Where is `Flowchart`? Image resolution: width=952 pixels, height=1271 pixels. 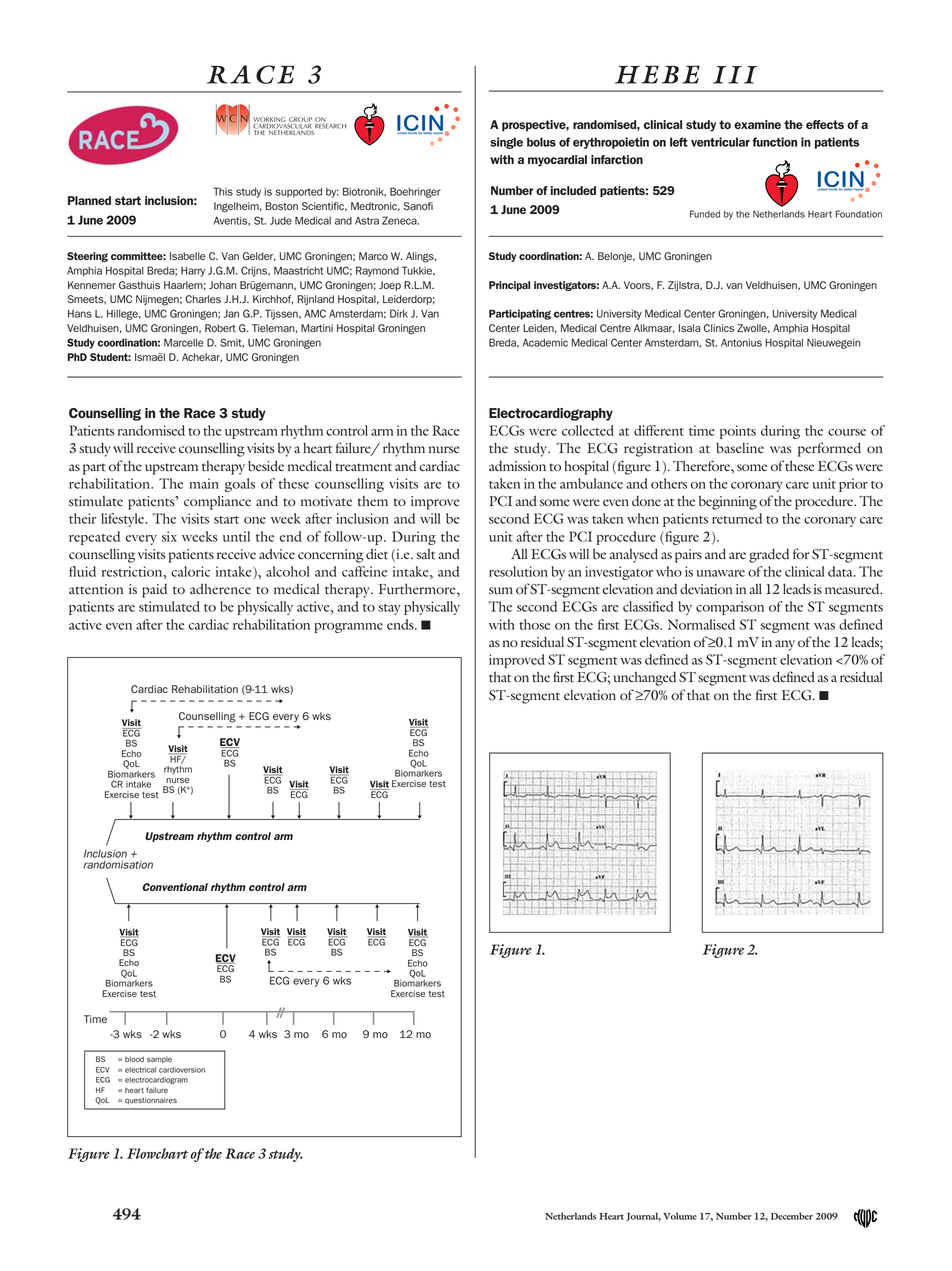
Flowchart is located at coordinates (157, 1153).
